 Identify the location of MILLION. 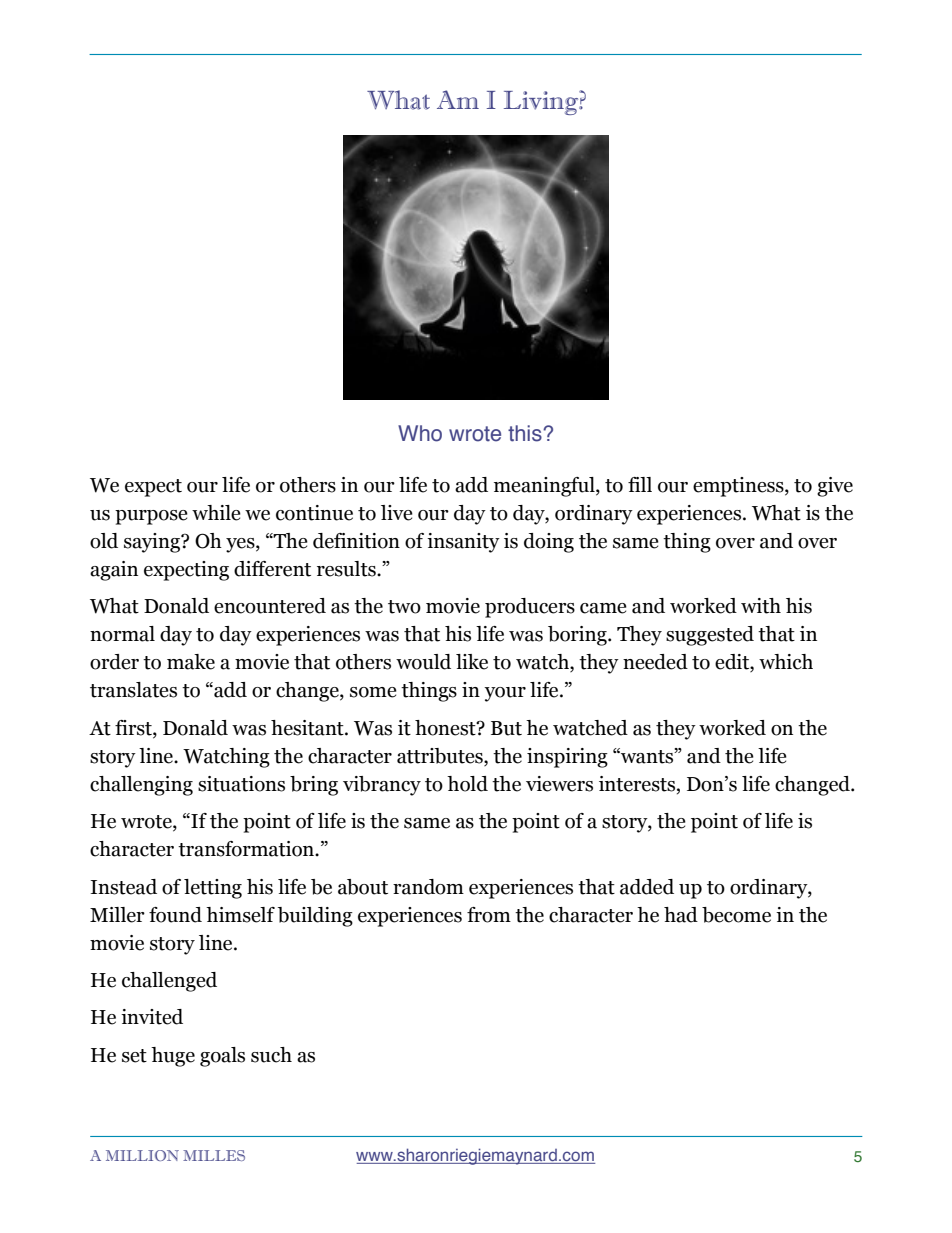
(142, 1155).
